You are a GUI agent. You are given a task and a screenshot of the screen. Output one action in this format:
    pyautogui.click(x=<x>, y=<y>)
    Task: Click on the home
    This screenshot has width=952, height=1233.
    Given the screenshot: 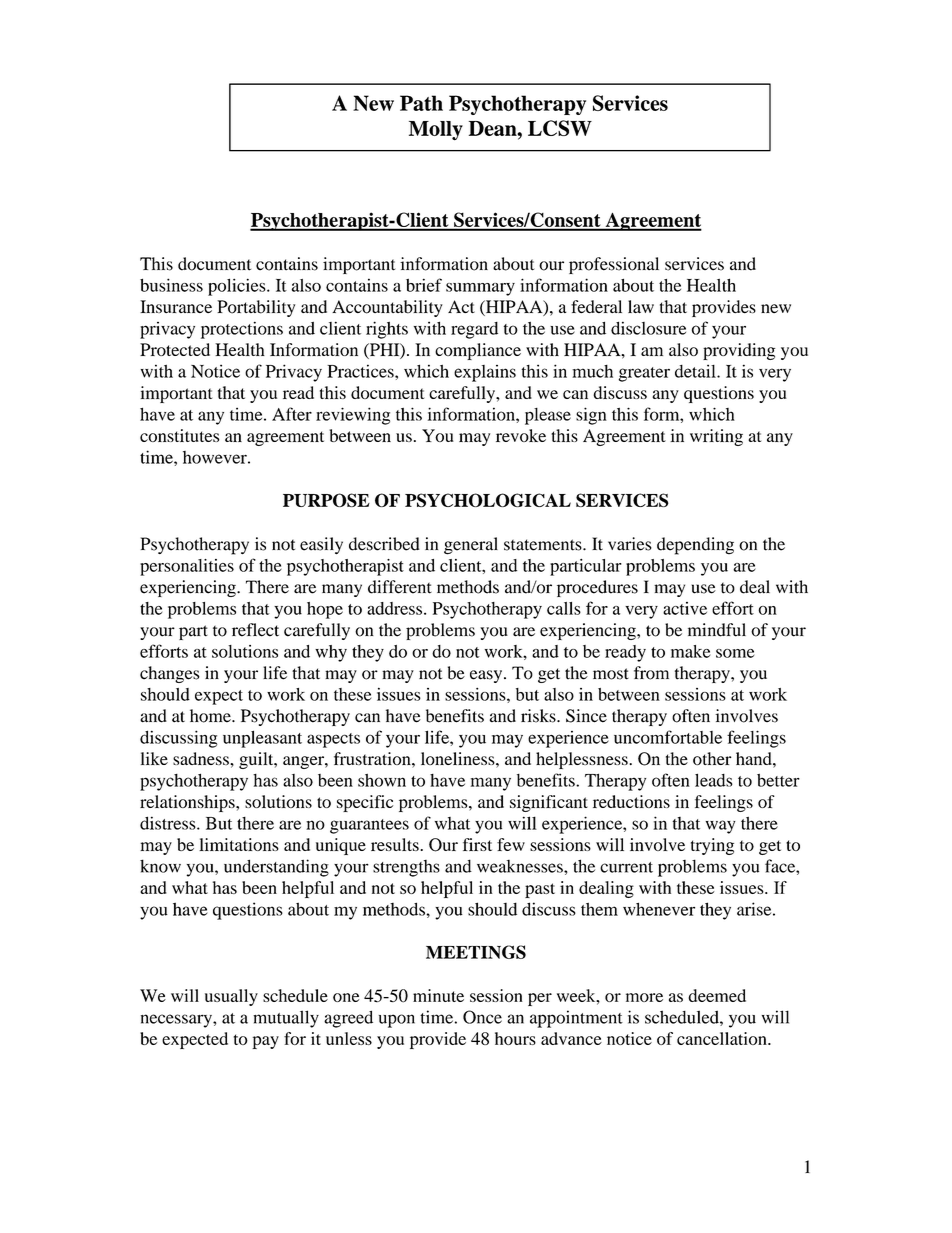 What is the action you would take?
    pyautogui.click(x=211, y=716)
